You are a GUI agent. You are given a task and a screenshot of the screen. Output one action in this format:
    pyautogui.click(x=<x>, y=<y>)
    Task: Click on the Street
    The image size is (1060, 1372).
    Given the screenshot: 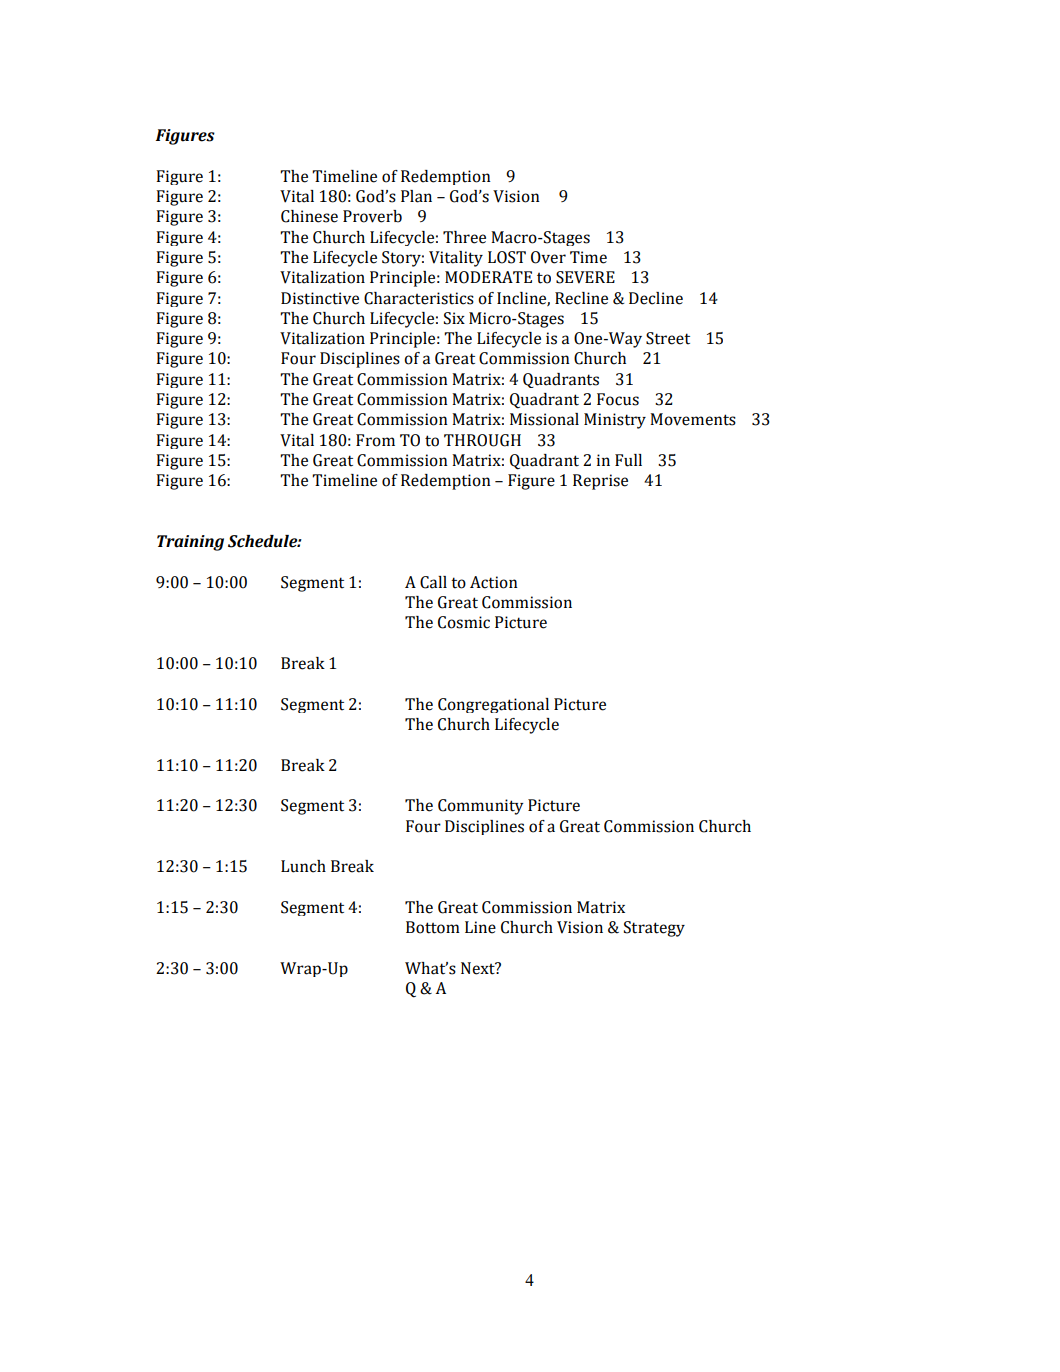 What is the action you would take?
    pyautogui.click(x=668, y=338)
